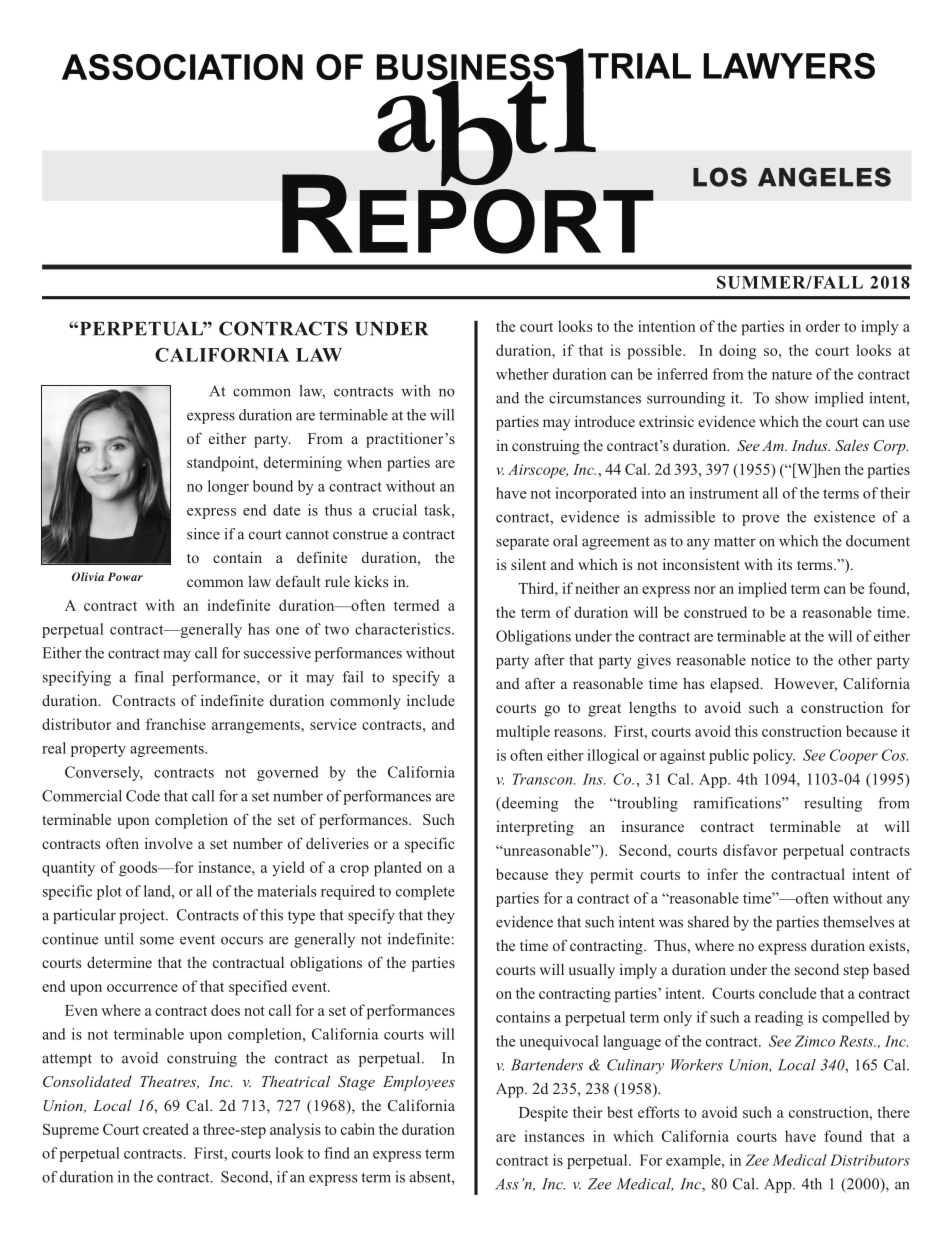 The height and width of the screenshot is (1233, 952). I want to click on complete, so click(425, 892).
